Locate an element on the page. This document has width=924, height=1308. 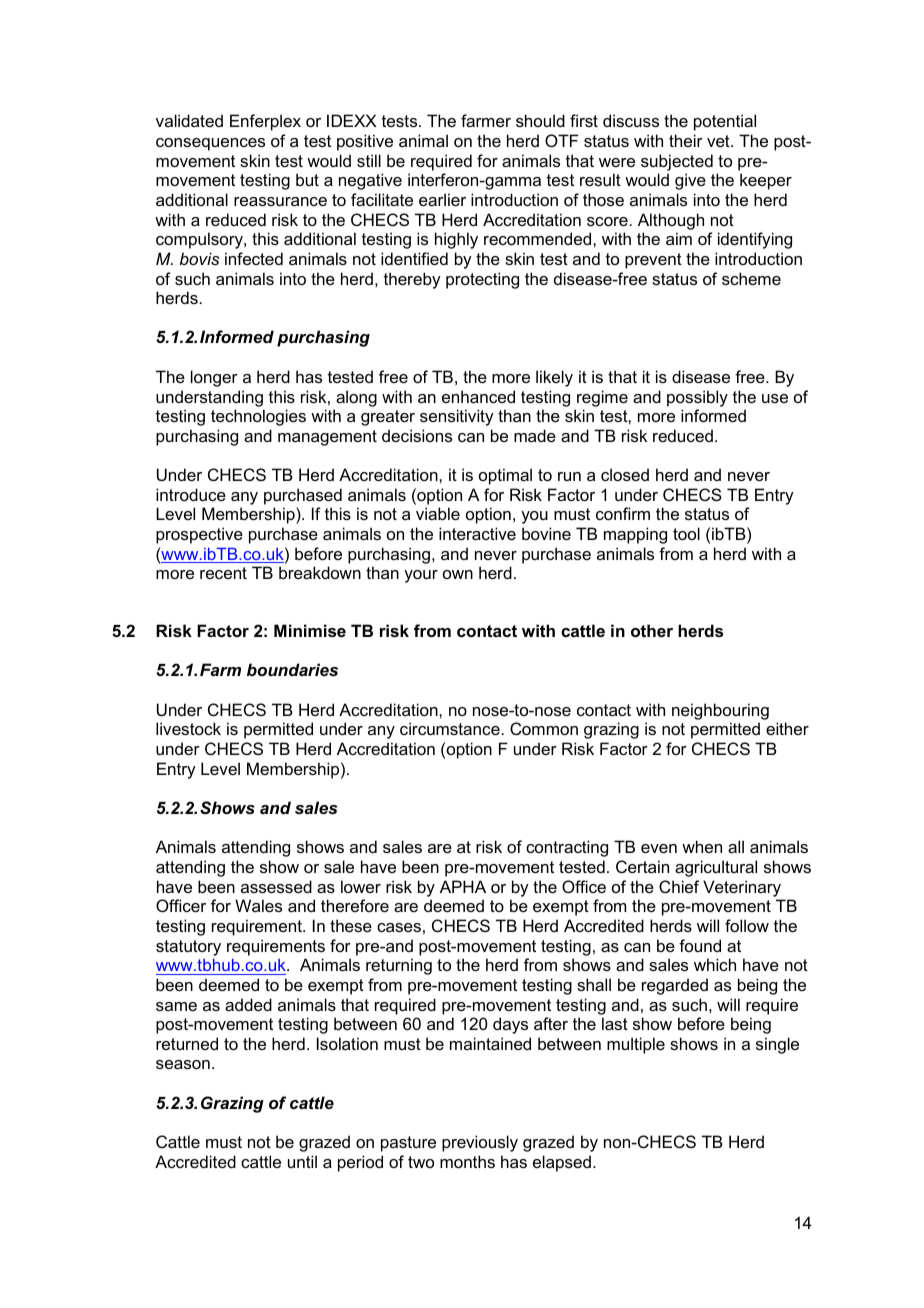
earlier is located at coordinates (442, 199).
